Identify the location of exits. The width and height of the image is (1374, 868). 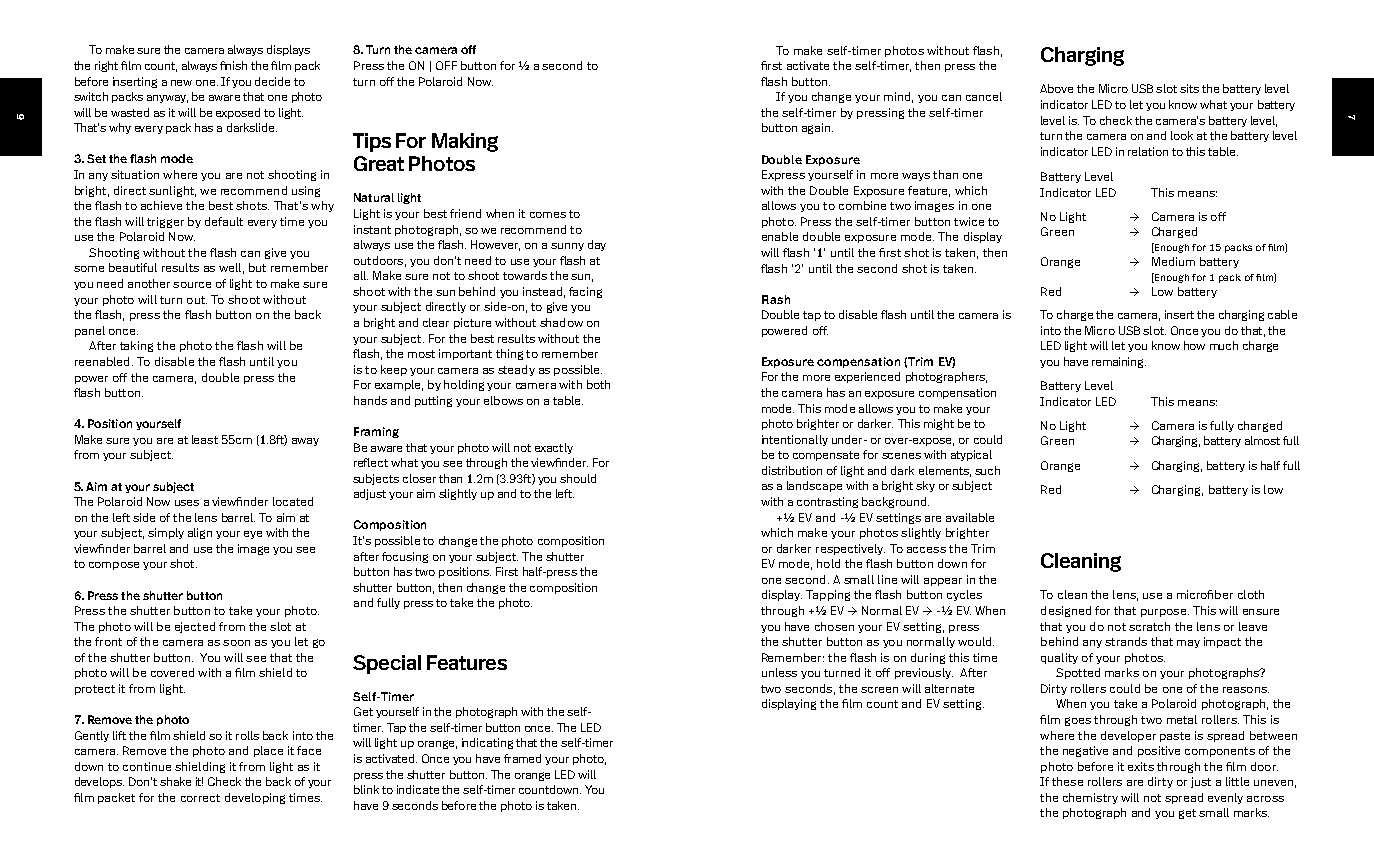
(1141, 766).
